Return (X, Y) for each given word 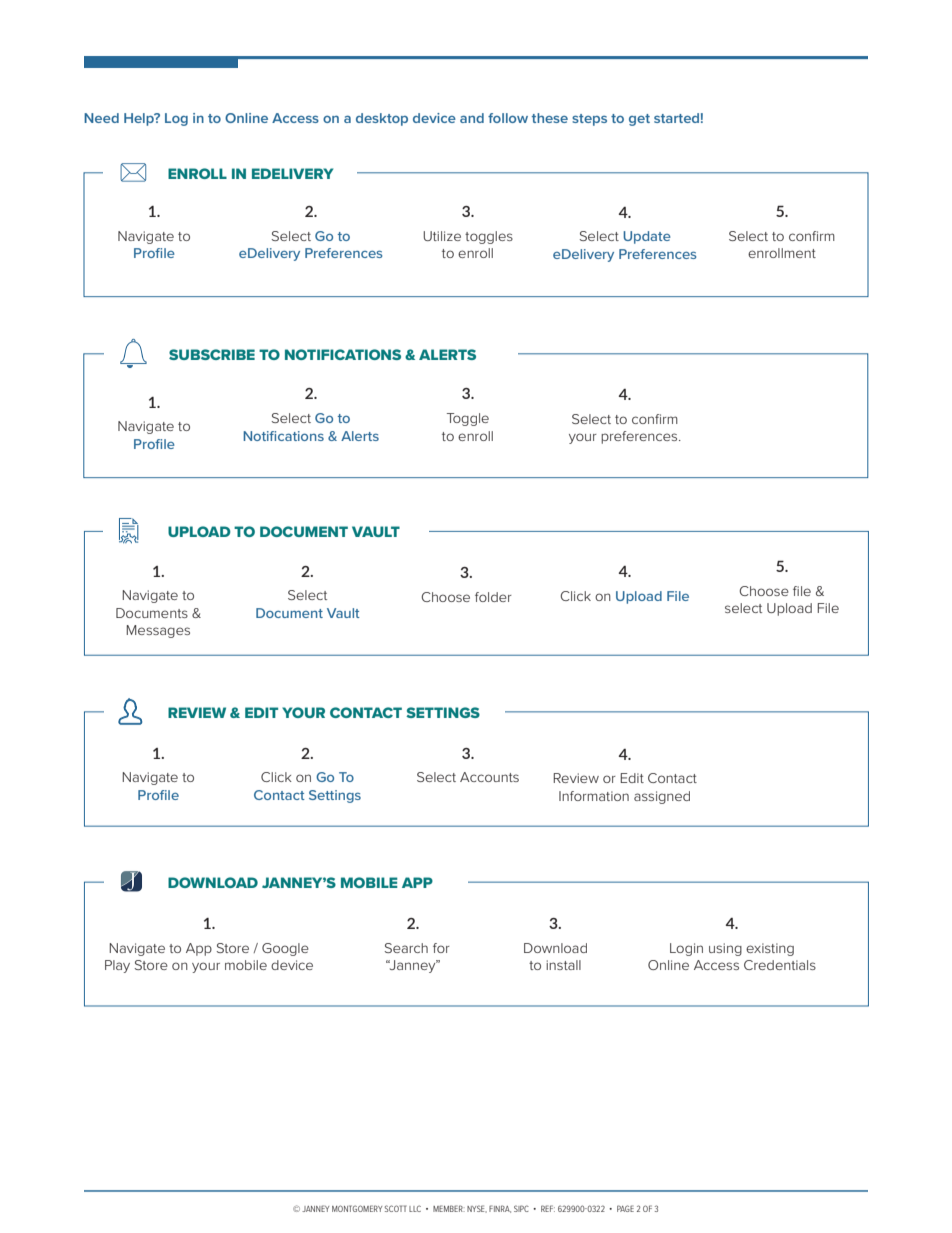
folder (493, 597)
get (639, 120)
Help (140, 119)
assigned (662, 797)
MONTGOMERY (357, 1208)
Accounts (489, 777)
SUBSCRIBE (212, 354)
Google (285, 949)
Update (647, 237)
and (472, 118)
